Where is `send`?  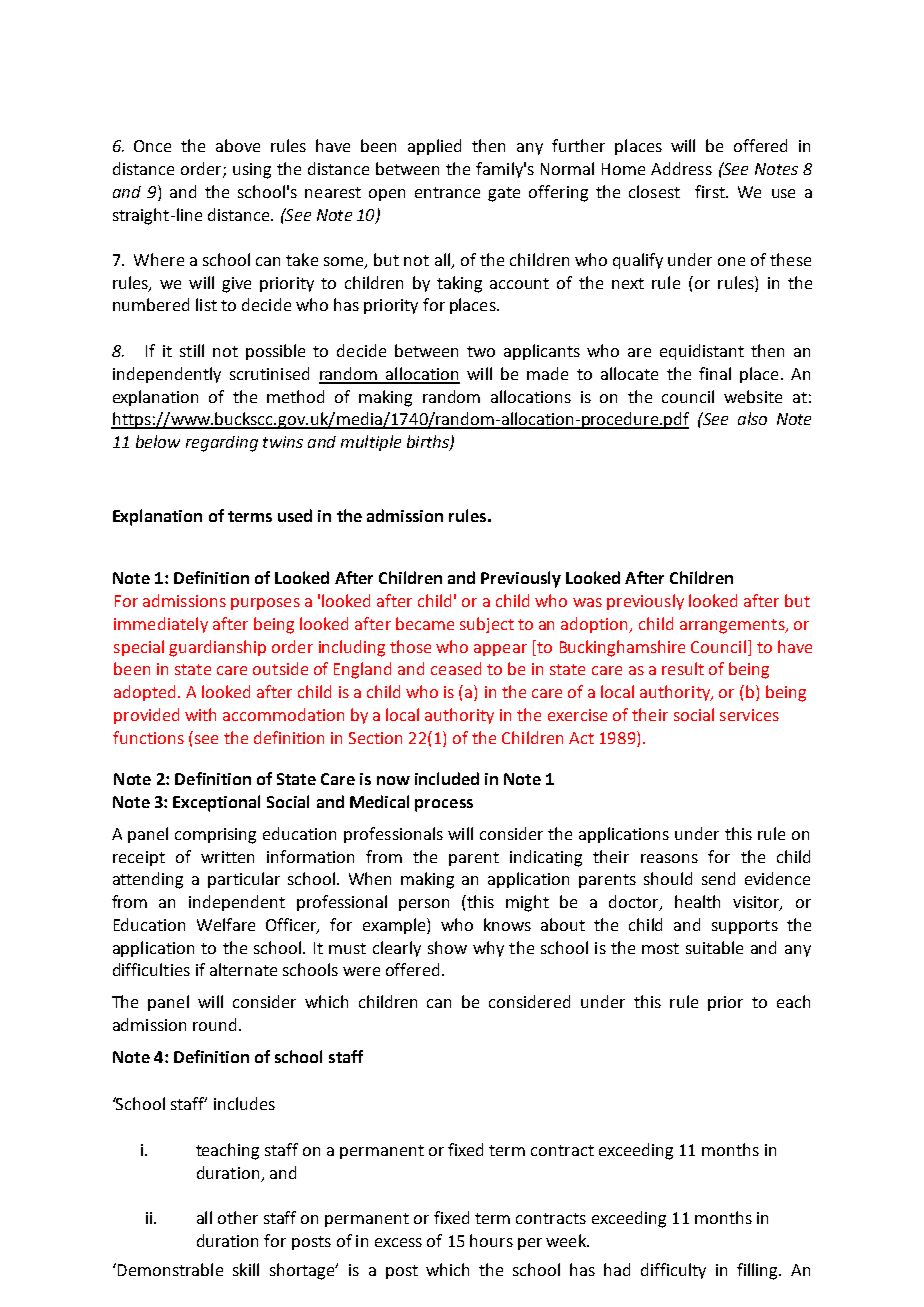 send is located at coordinates (718, 878).
